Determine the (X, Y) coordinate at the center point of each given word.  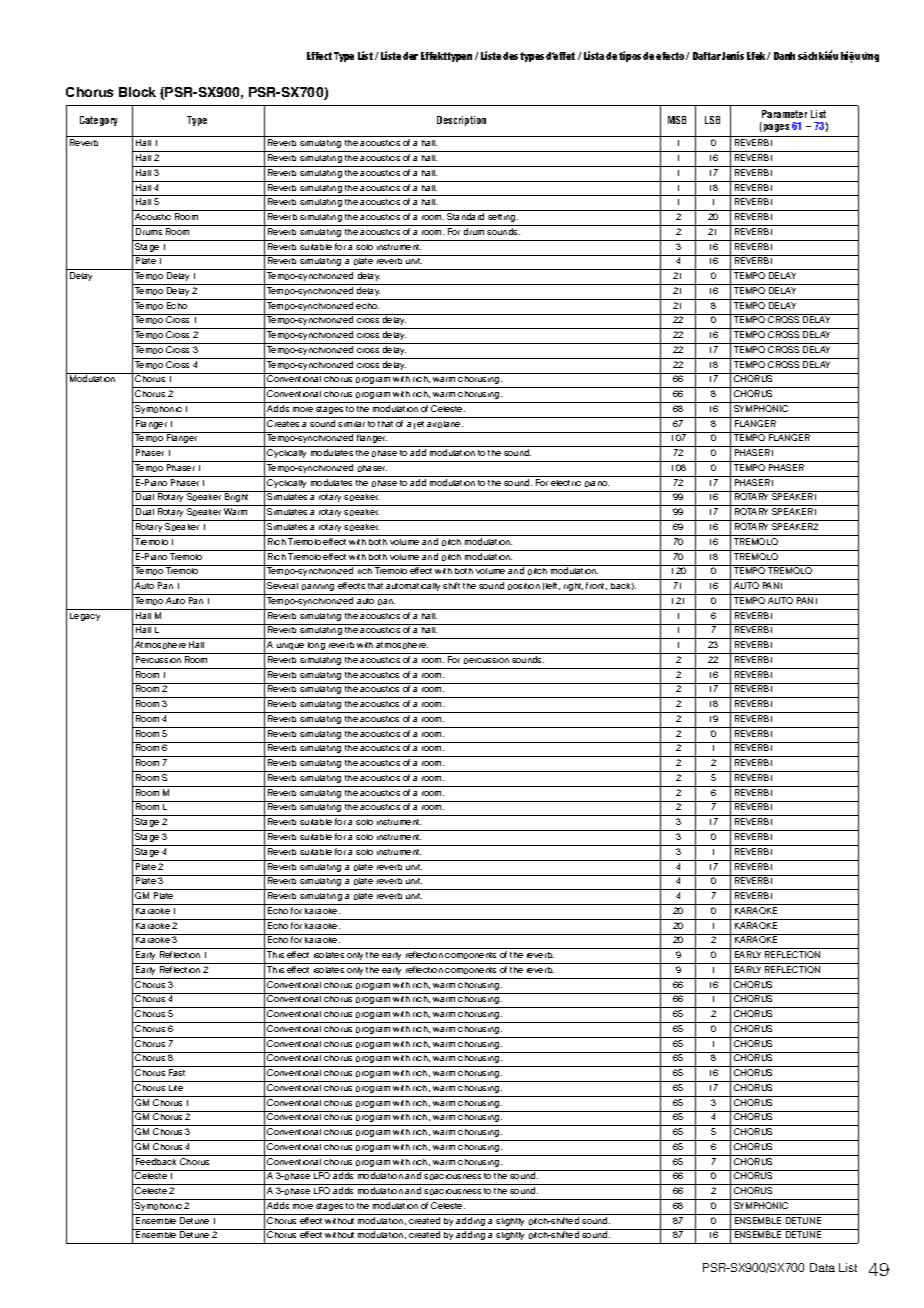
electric (566, 483)
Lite (176, 1088)
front (596, 586)
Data (822, 1267)
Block (137, 92)
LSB (712, 120)
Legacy (85, 617)
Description (461, 121)
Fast (177, 1072)
